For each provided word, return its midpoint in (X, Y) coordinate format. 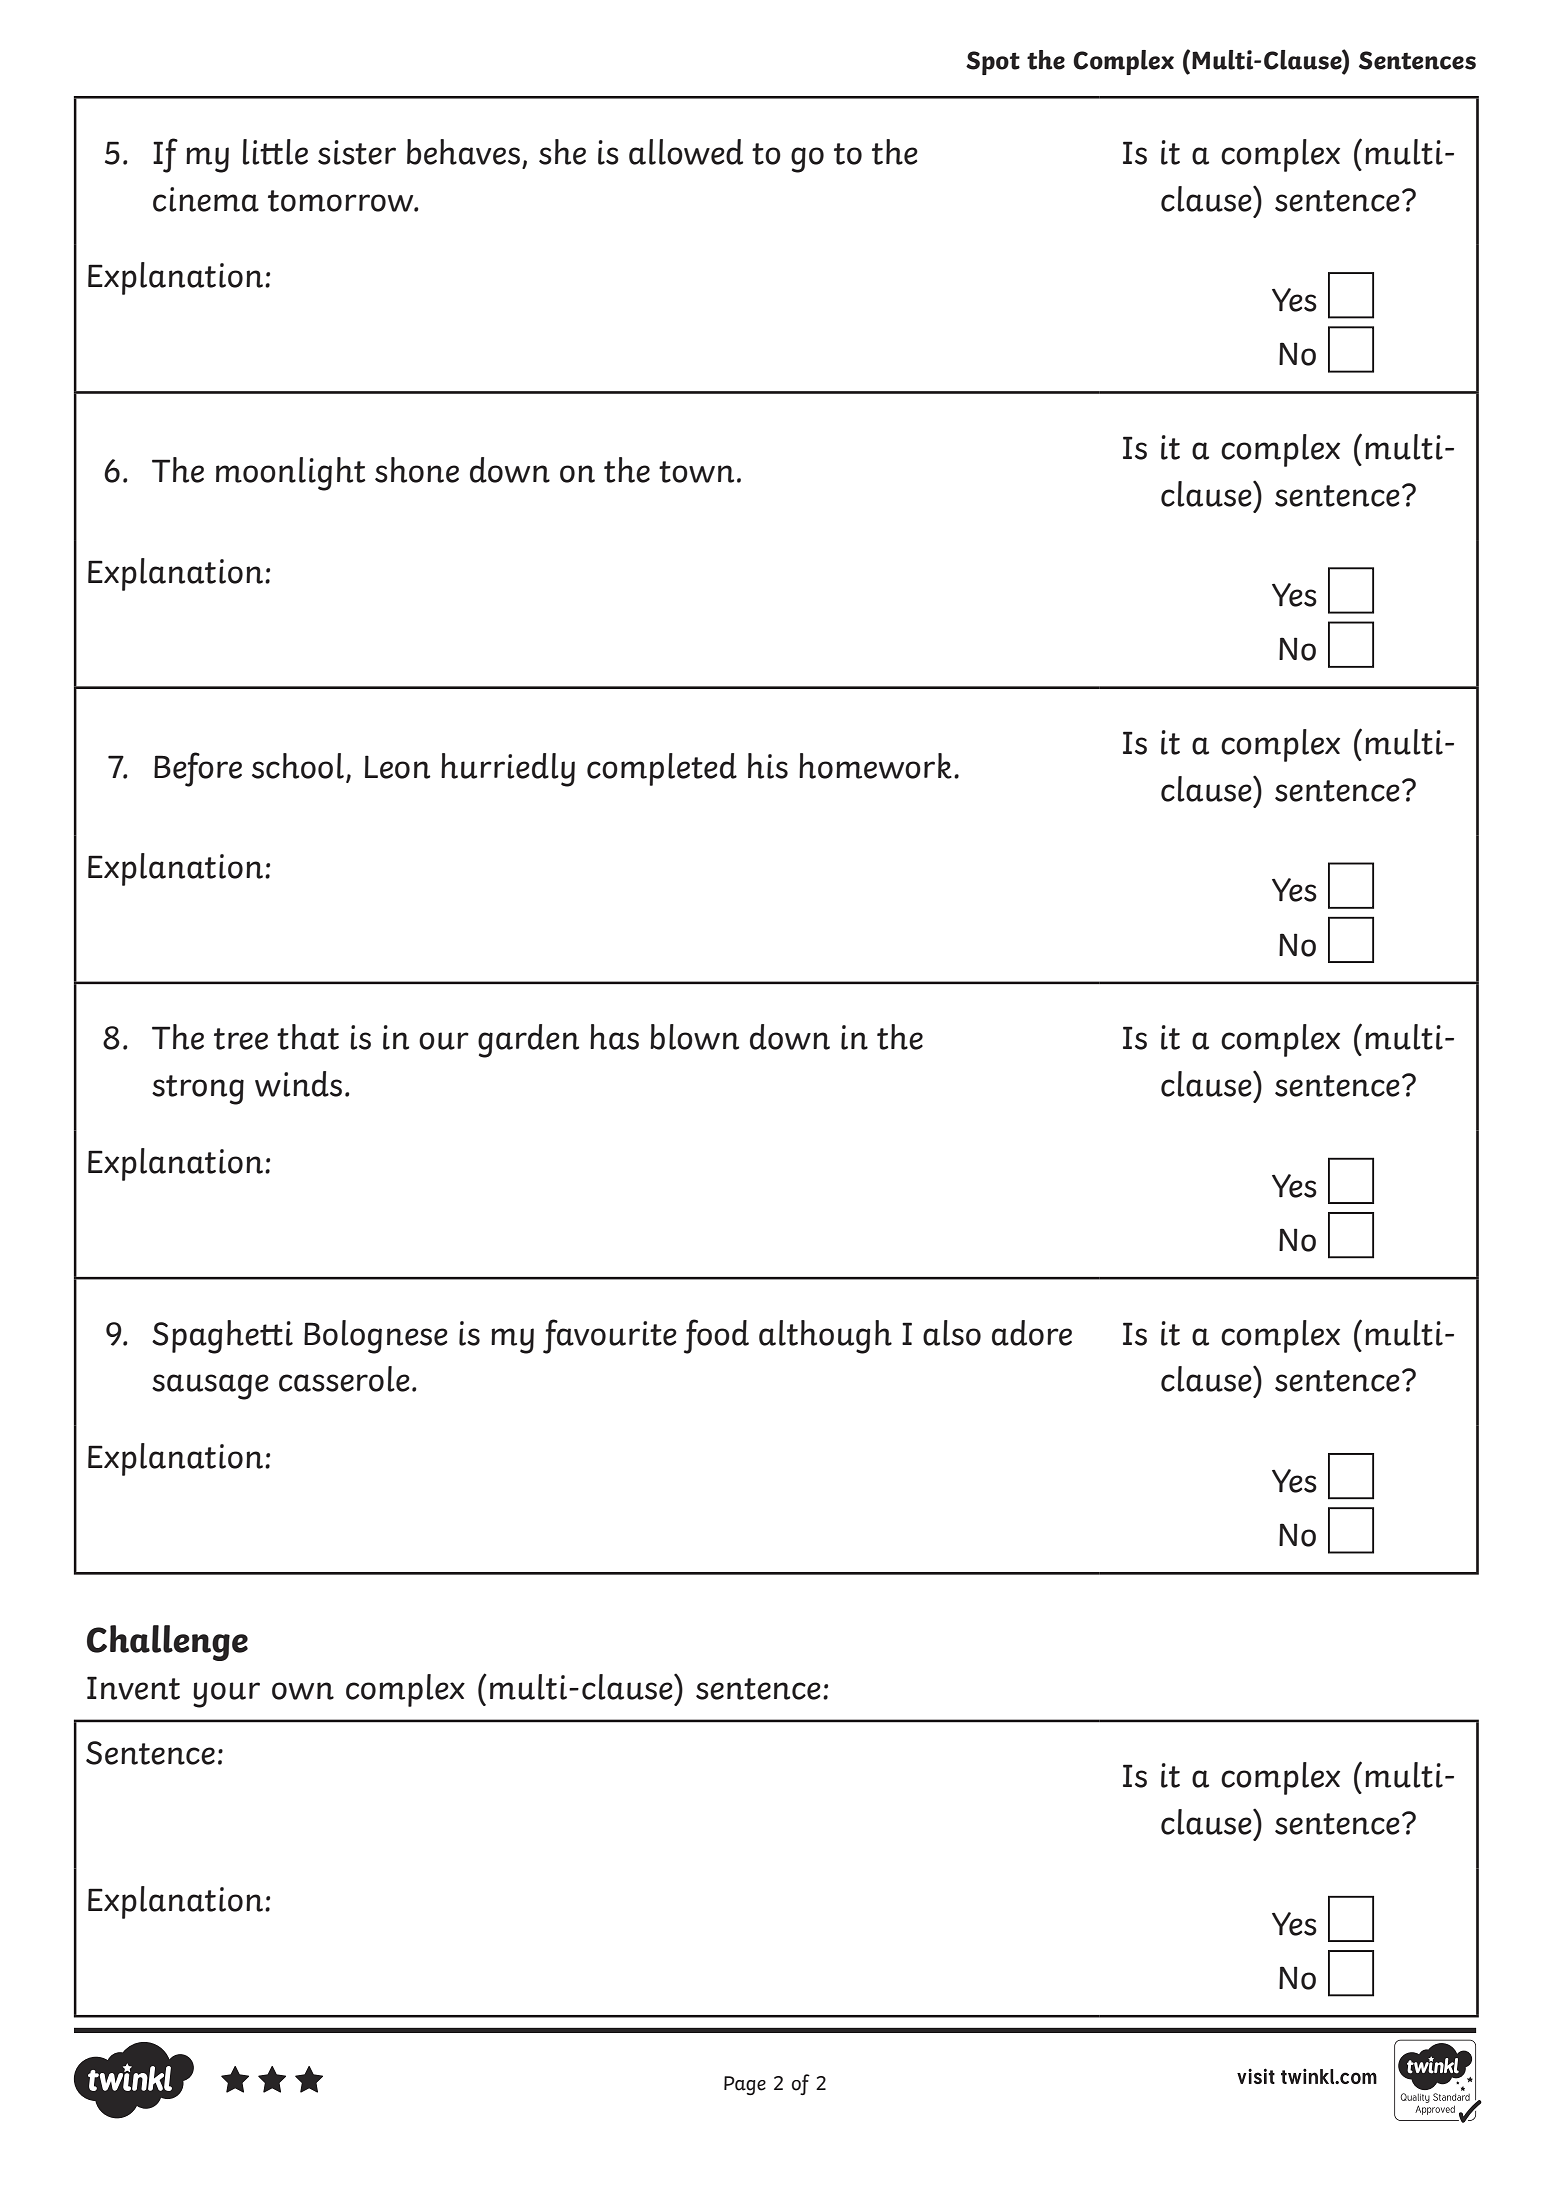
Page (745, 2085)
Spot (993, 63)
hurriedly (508, 770)
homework (875, 766)
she (562, 152)
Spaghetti (222, 1337)
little (275, 152)
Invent (133, 1688)
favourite (610, 1336)
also (952, 1333)
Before (198, 769)
